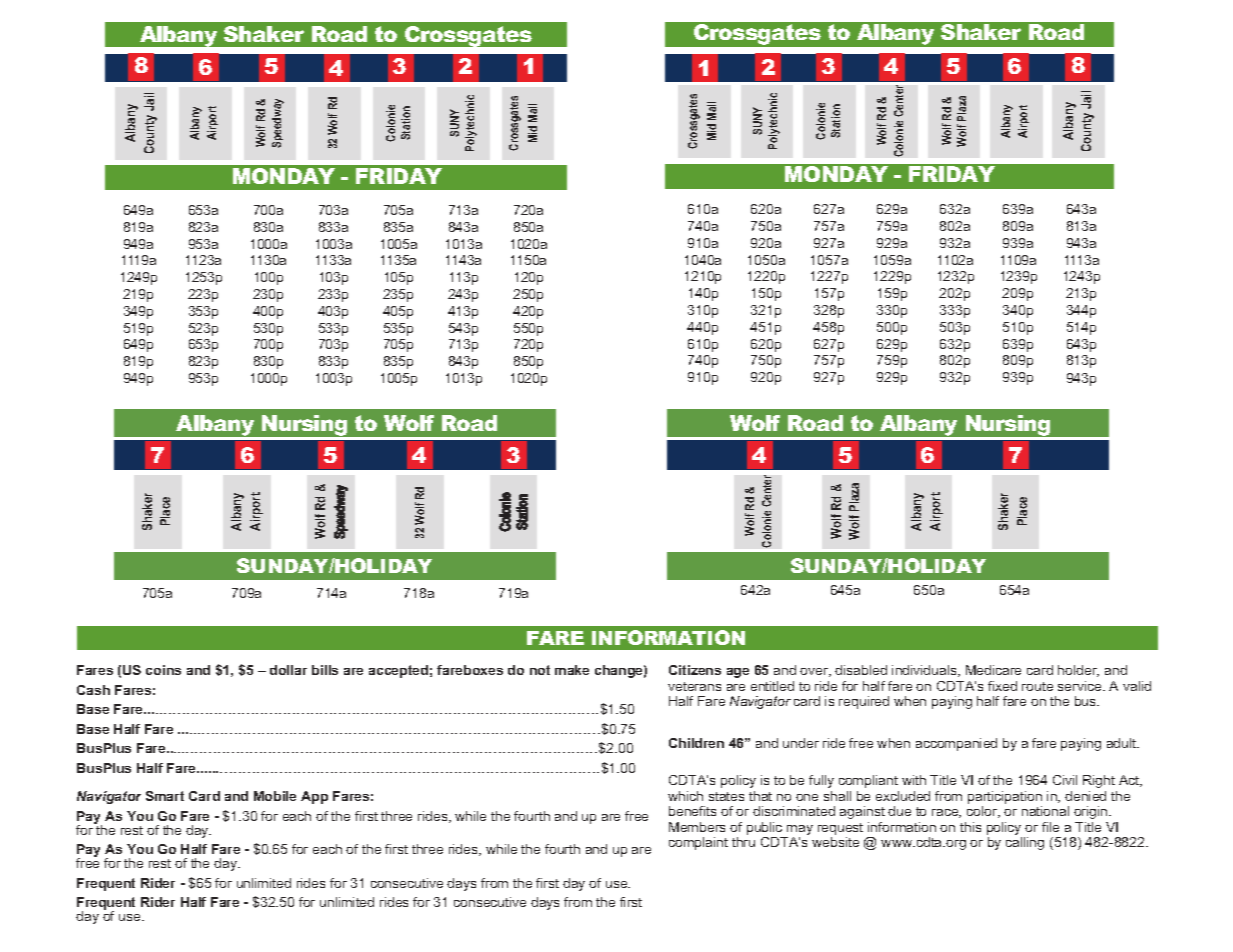  I want to click on Medicare, so click(993, 670).
